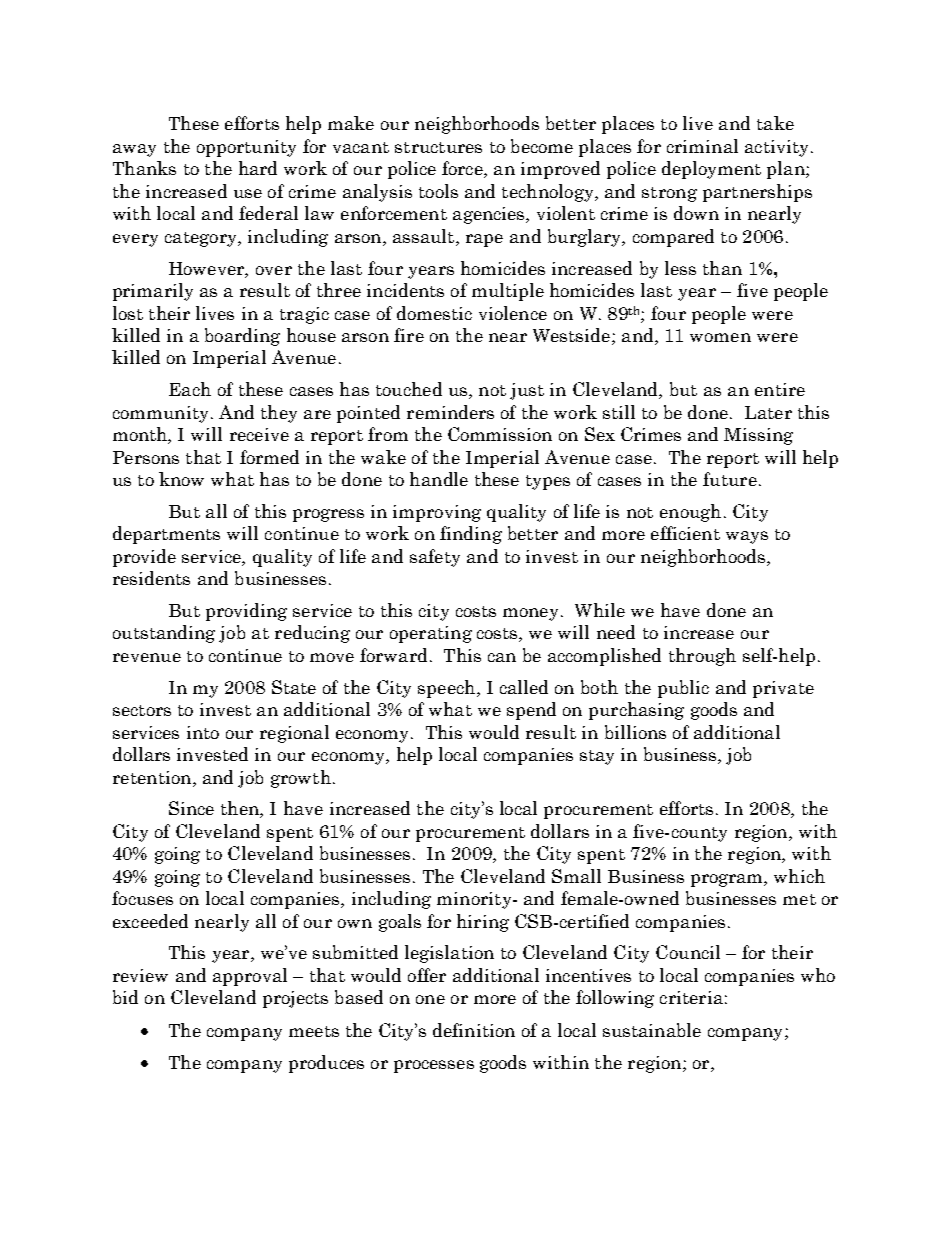 The width and height of the document is (952, 1233). Describe the element at coordinates (435, 558) in the document. I see `safety` at that location.
